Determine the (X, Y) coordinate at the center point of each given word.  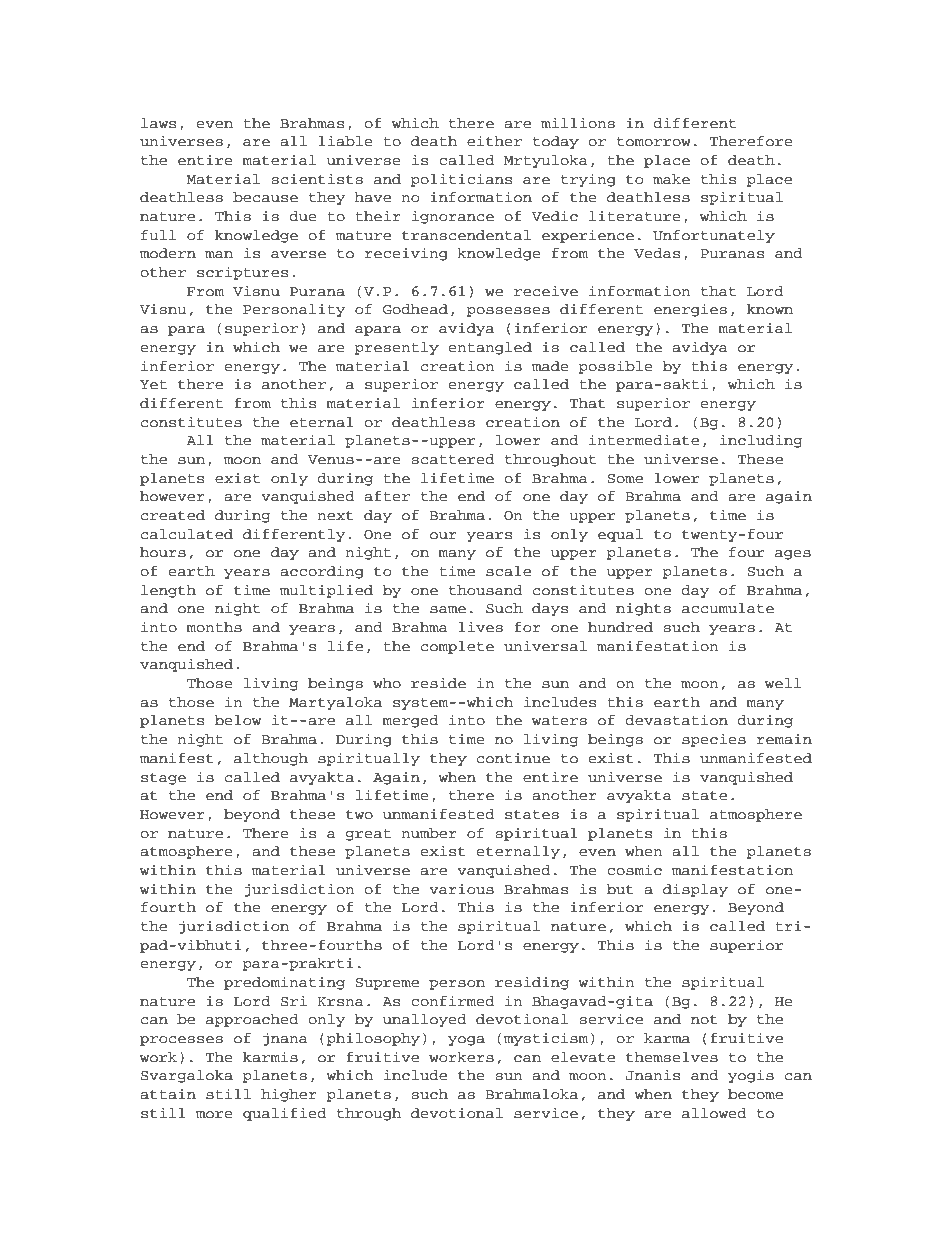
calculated (187, 534)
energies (690, 310)
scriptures (242, 273)
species (714, 740)
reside (438, 683)
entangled (490, 348)
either (494, 140)
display (695, 890)
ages (793, 555)
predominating (284, 983)
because (265, 197)
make (671, 179)
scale (508, 571)
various (461, 889)
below (238, 720)
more (214, 1115)
